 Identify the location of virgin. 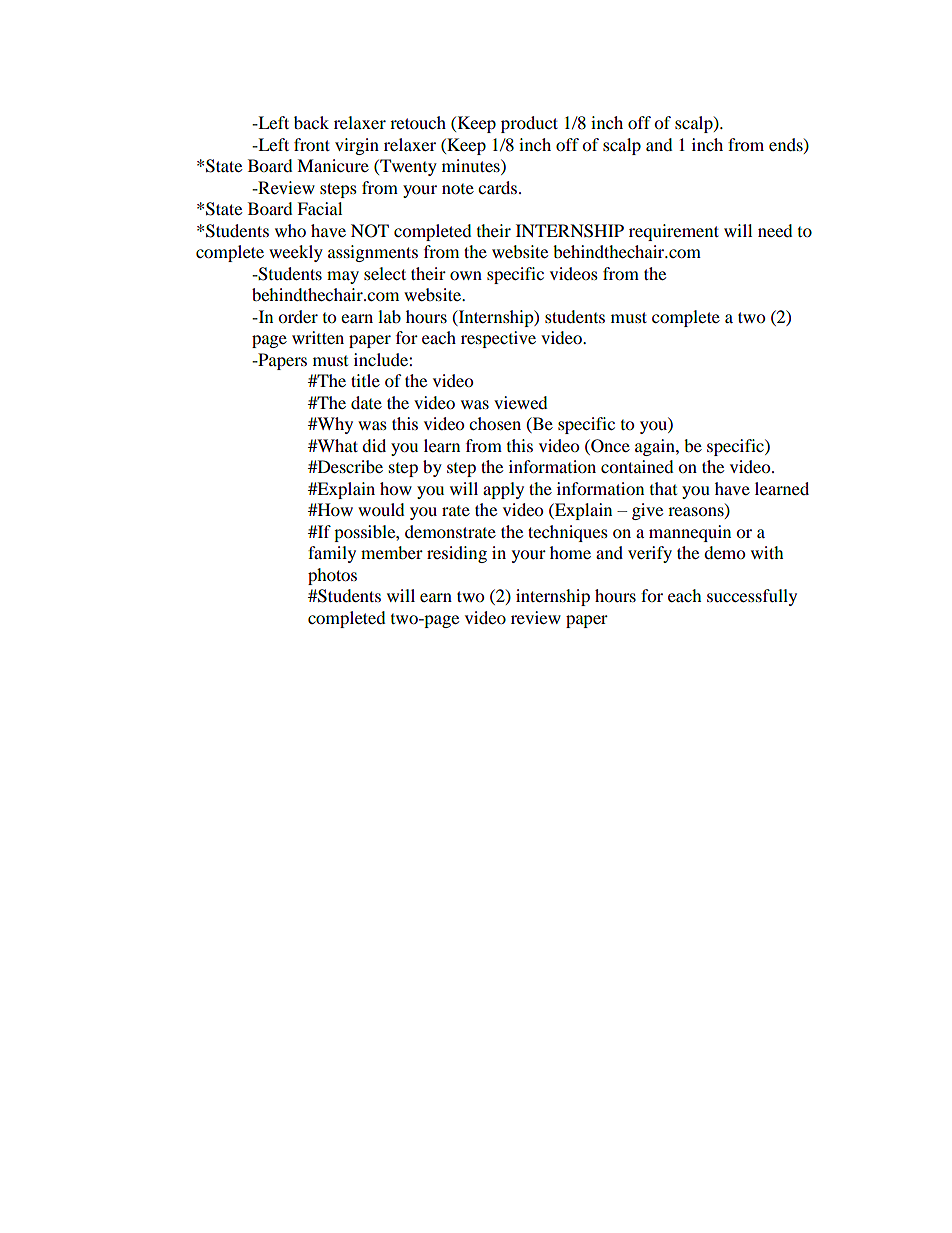
(357, 146).
